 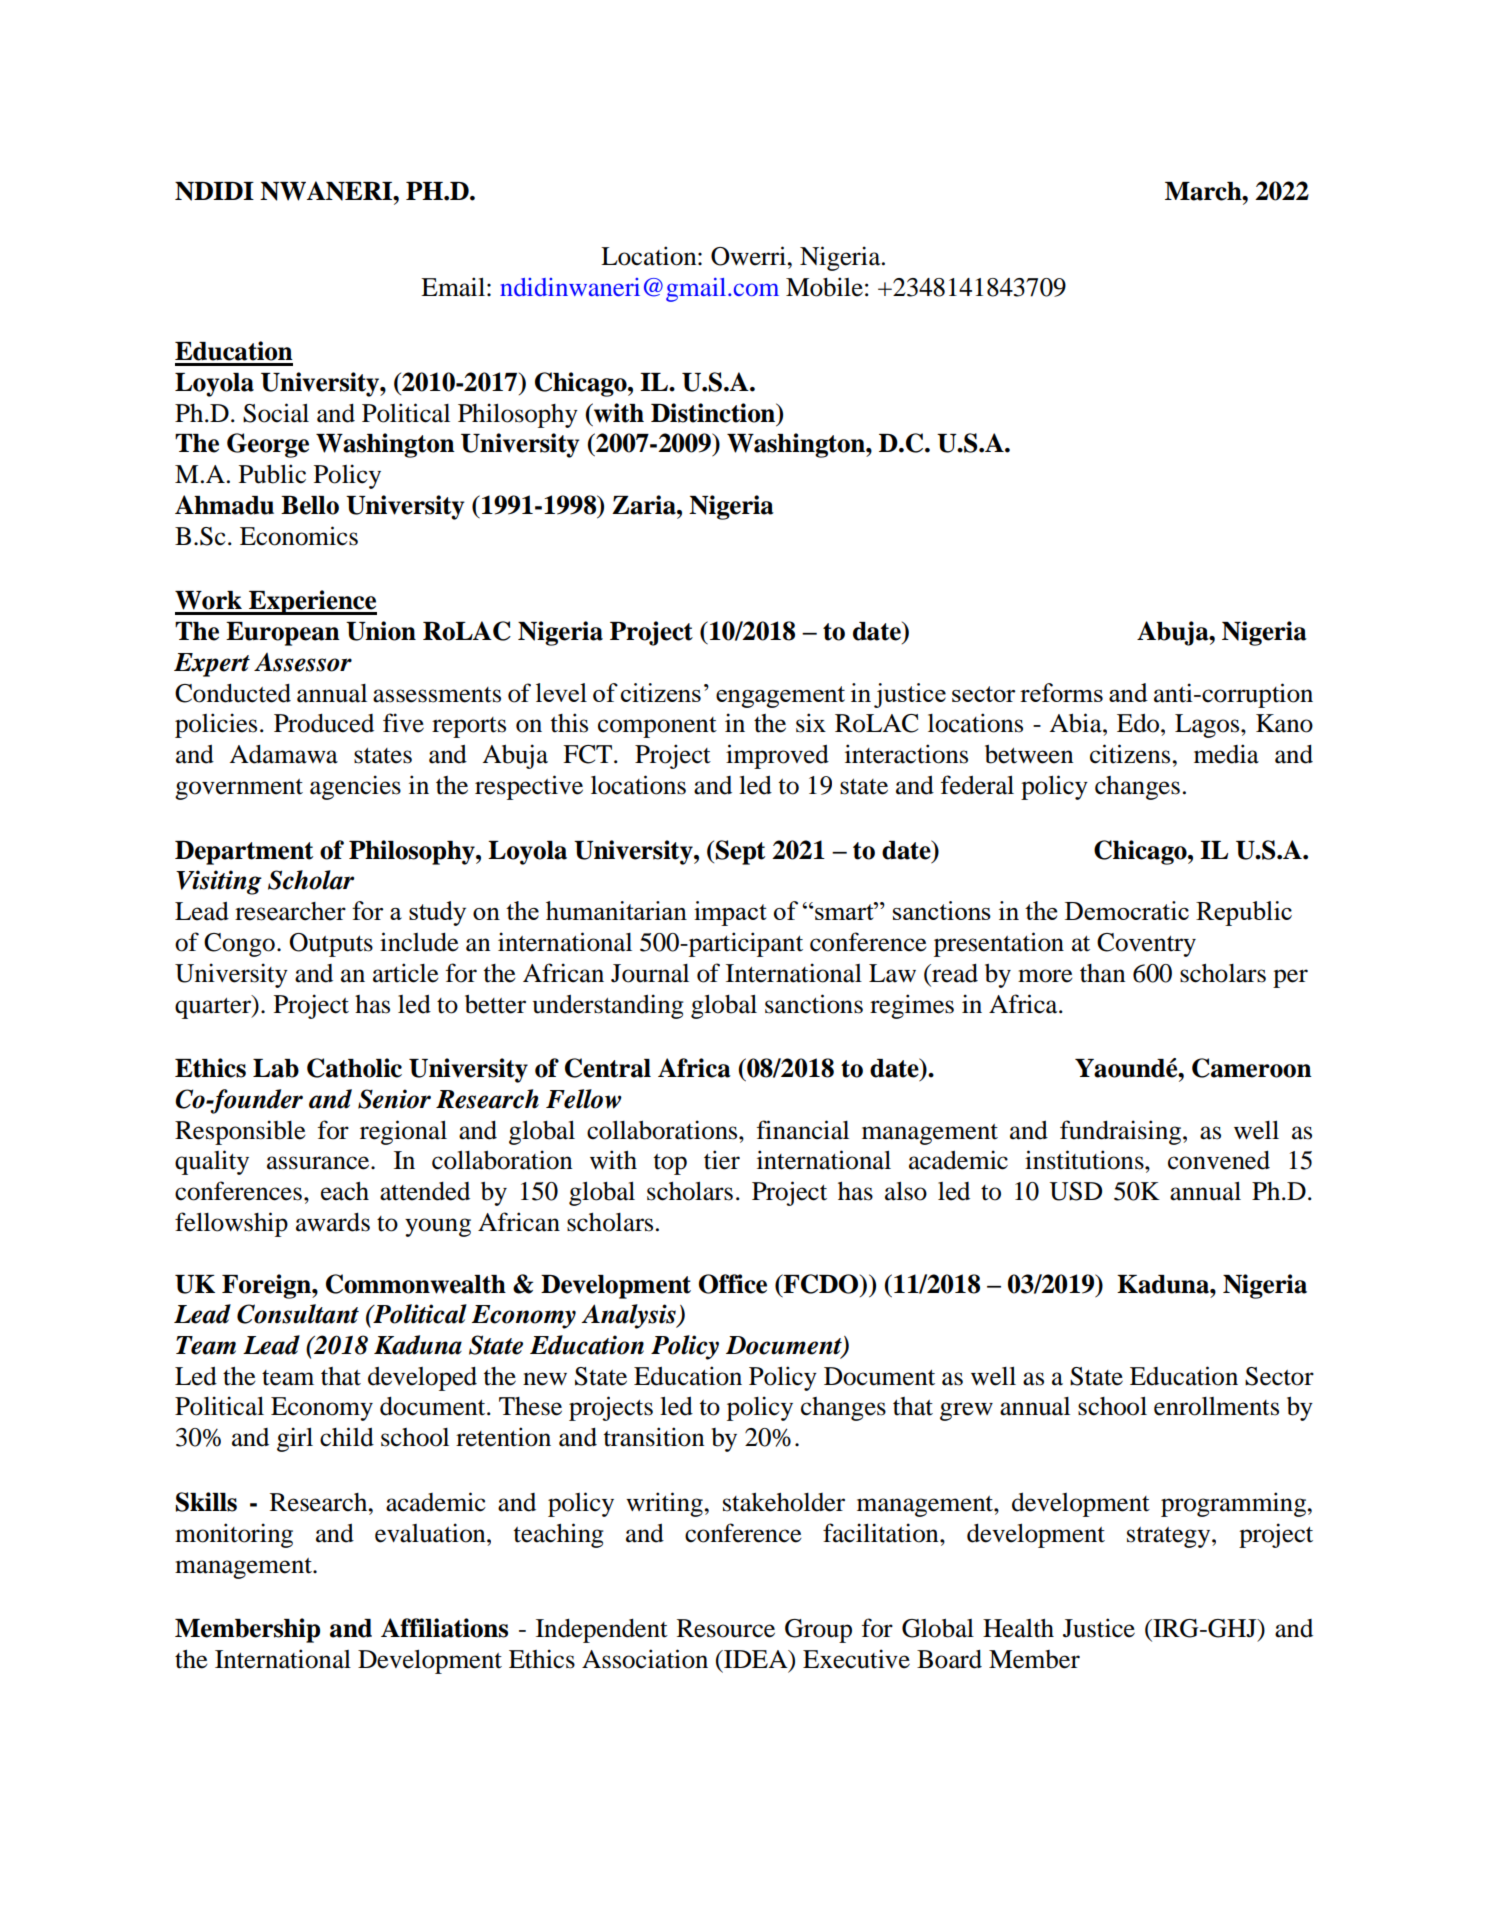 I want to click on Coventry, so click(x=1146, y=945).
